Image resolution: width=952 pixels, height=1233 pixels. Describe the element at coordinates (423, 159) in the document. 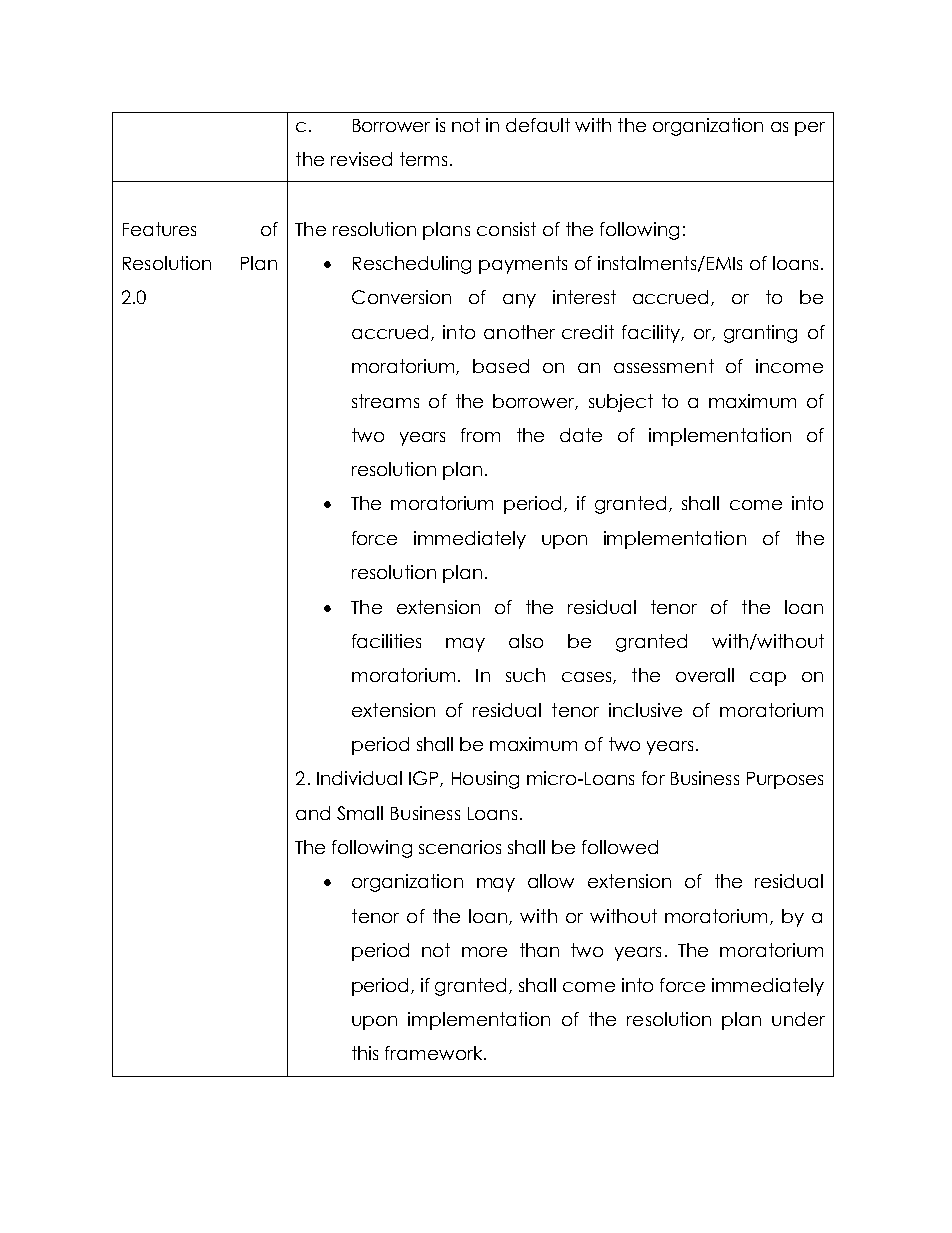

I see `terms` at that location.
